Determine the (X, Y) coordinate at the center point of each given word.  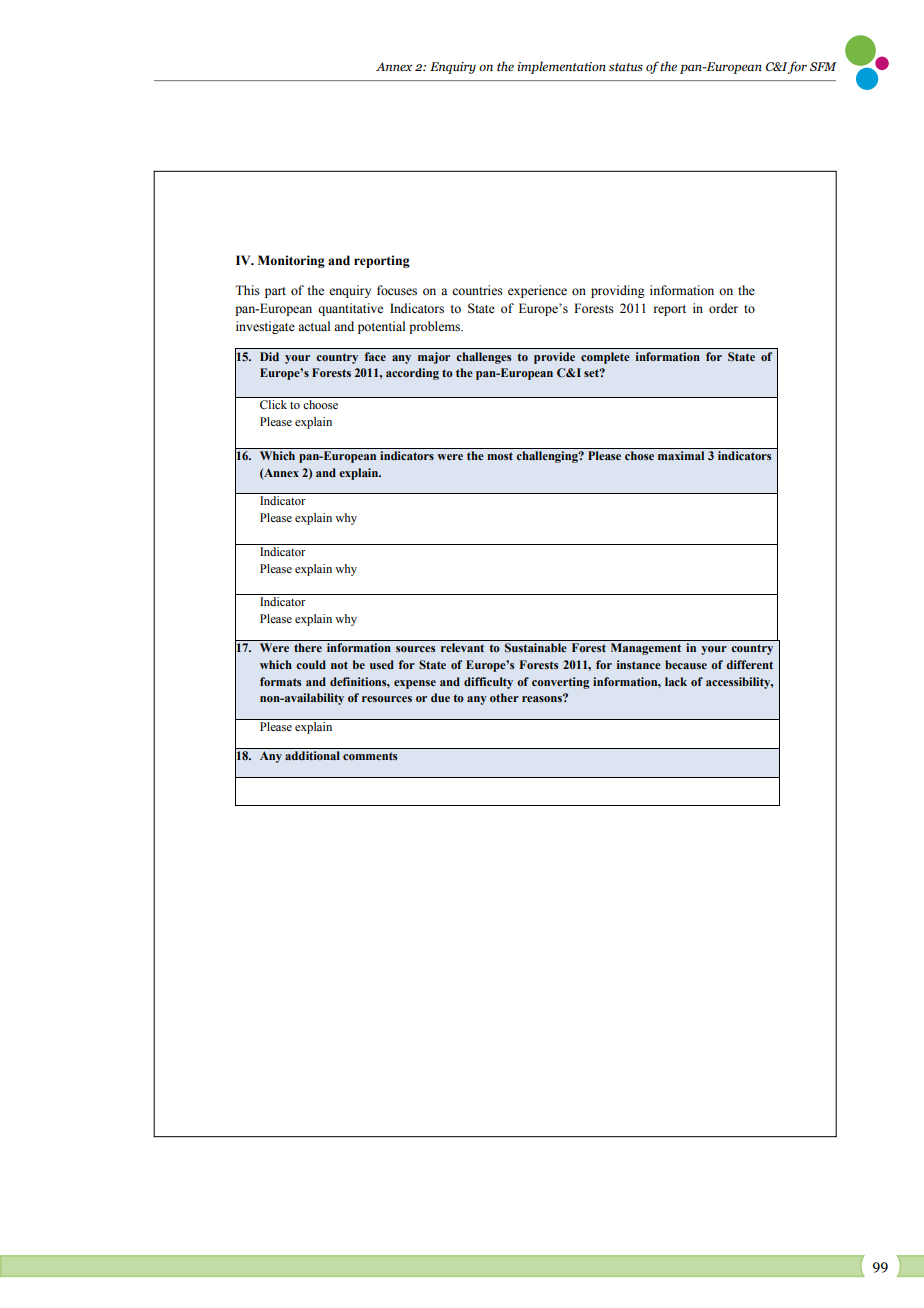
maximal (681, 455)
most (500, 456)
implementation (561, 67)
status (626, 67)
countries (477, 290)
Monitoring (291, 261)
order (723, 308)
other (504, 697)
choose (320, 404)
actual (314, 326)
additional (312, 755)
